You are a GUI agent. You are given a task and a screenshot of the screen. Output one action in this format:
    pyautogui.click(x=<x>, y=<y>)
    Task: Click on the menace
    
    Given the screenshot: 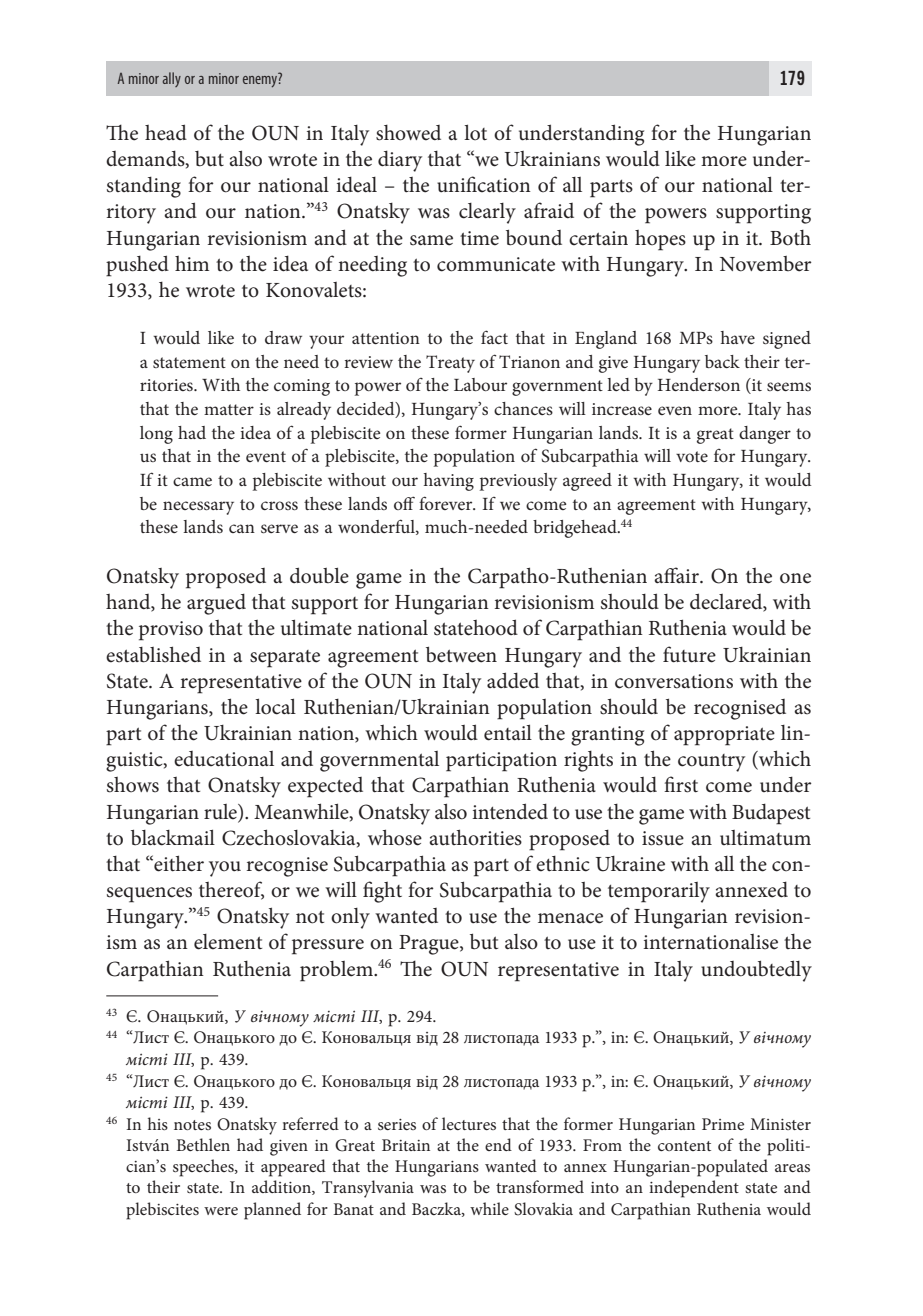 What is the action you would take?
    pyautogui.click(x=570, y=918)
